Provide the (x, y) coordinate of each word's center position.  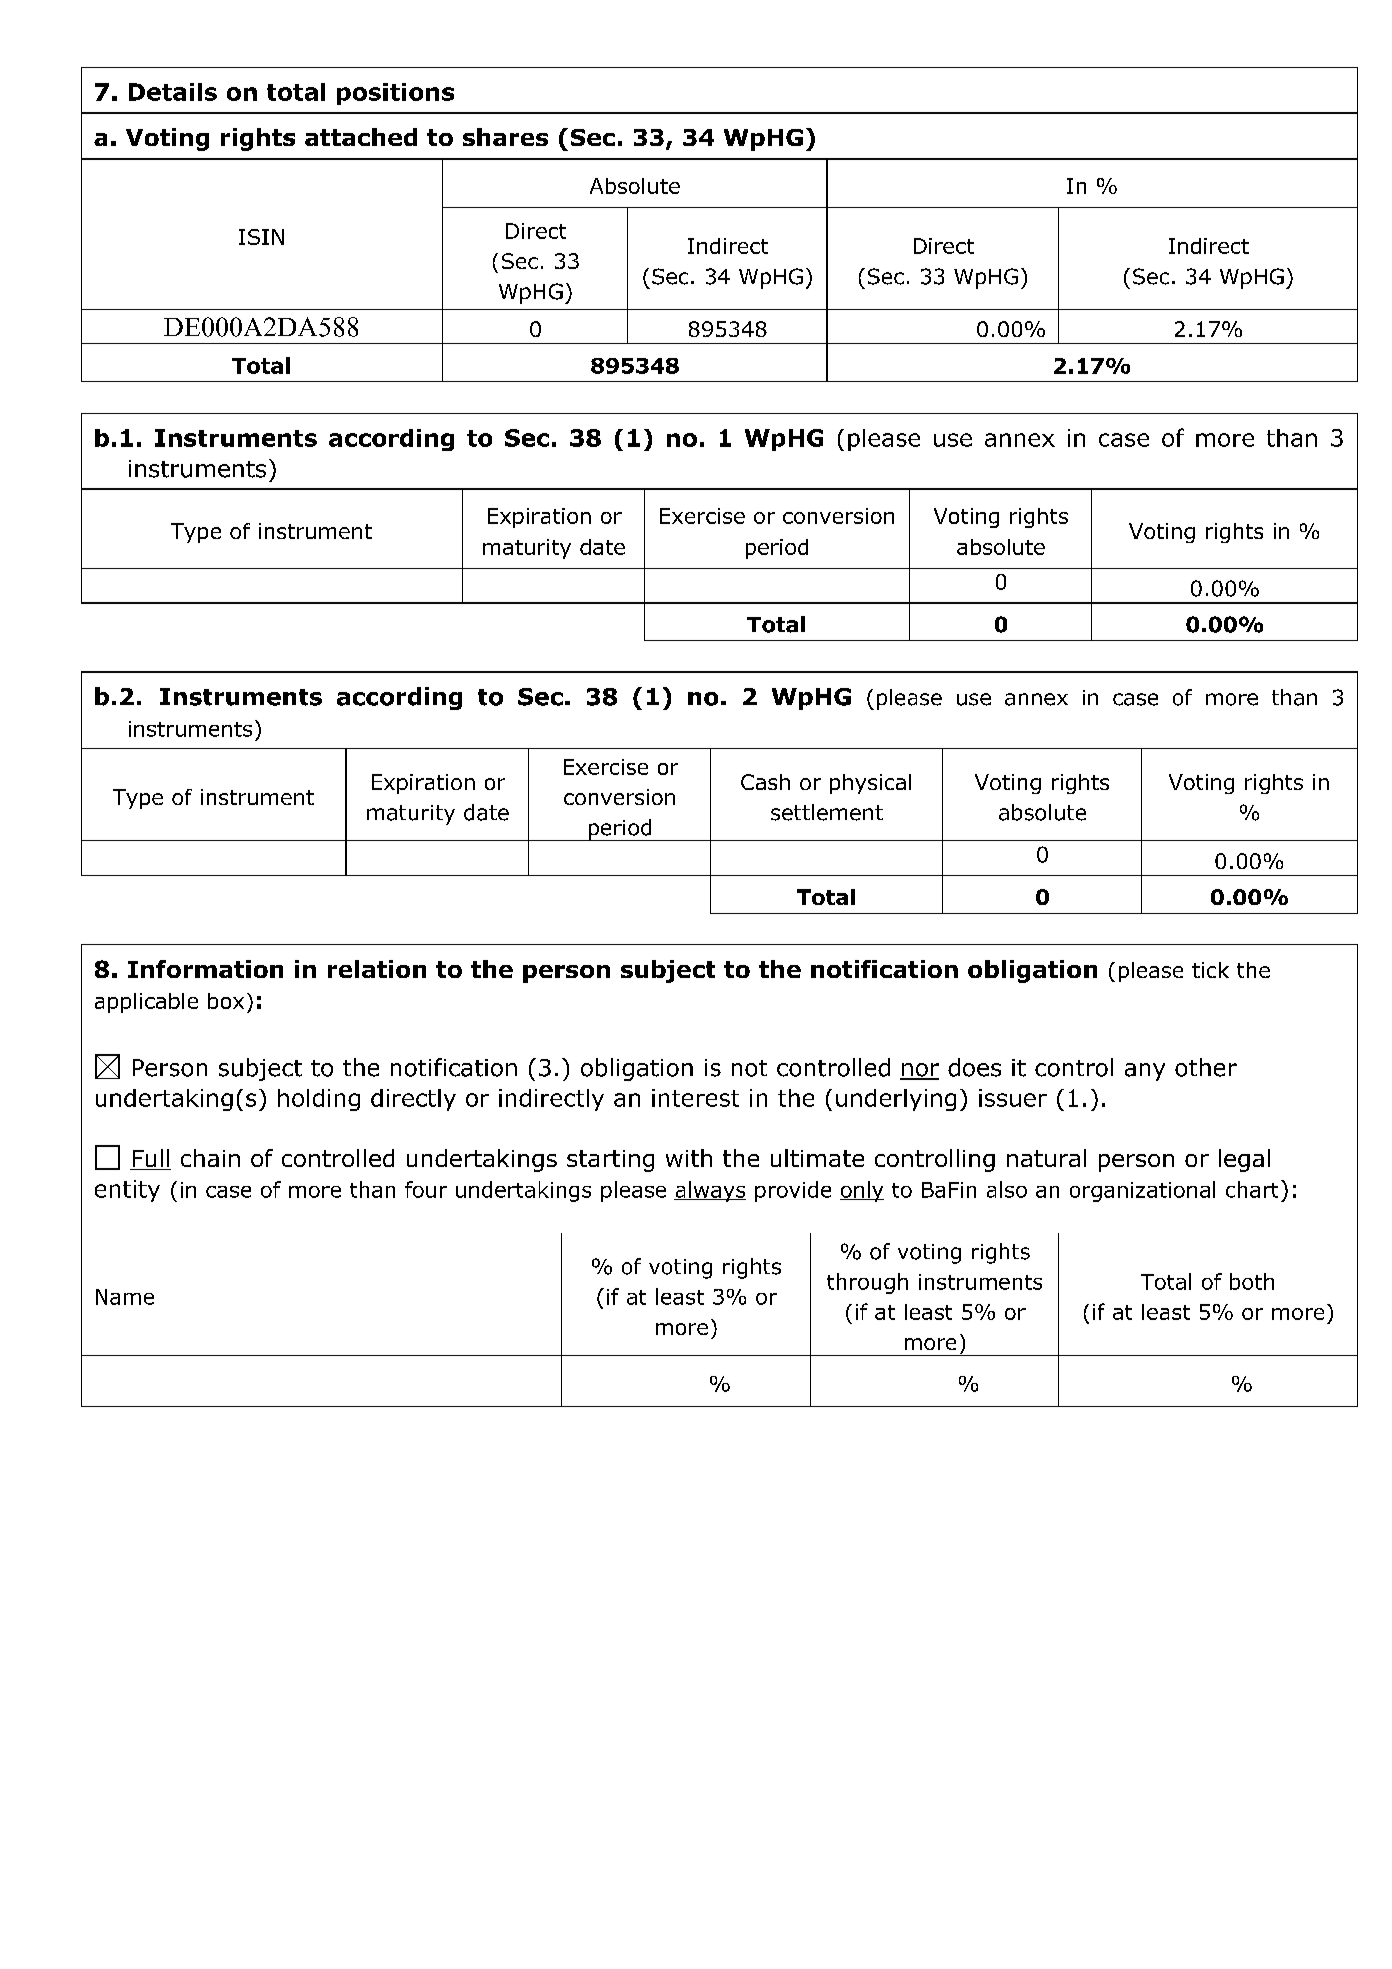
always (710, 1191)
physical (870, 784)
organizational (1142, 1191)
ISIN (261, 237)
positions (395, 94)
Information (205, 969)
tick (1210, 970)
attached (361, 137)
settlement (827, 812)
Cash (765, 782)
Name (125, 1297)
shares (505, 137)
